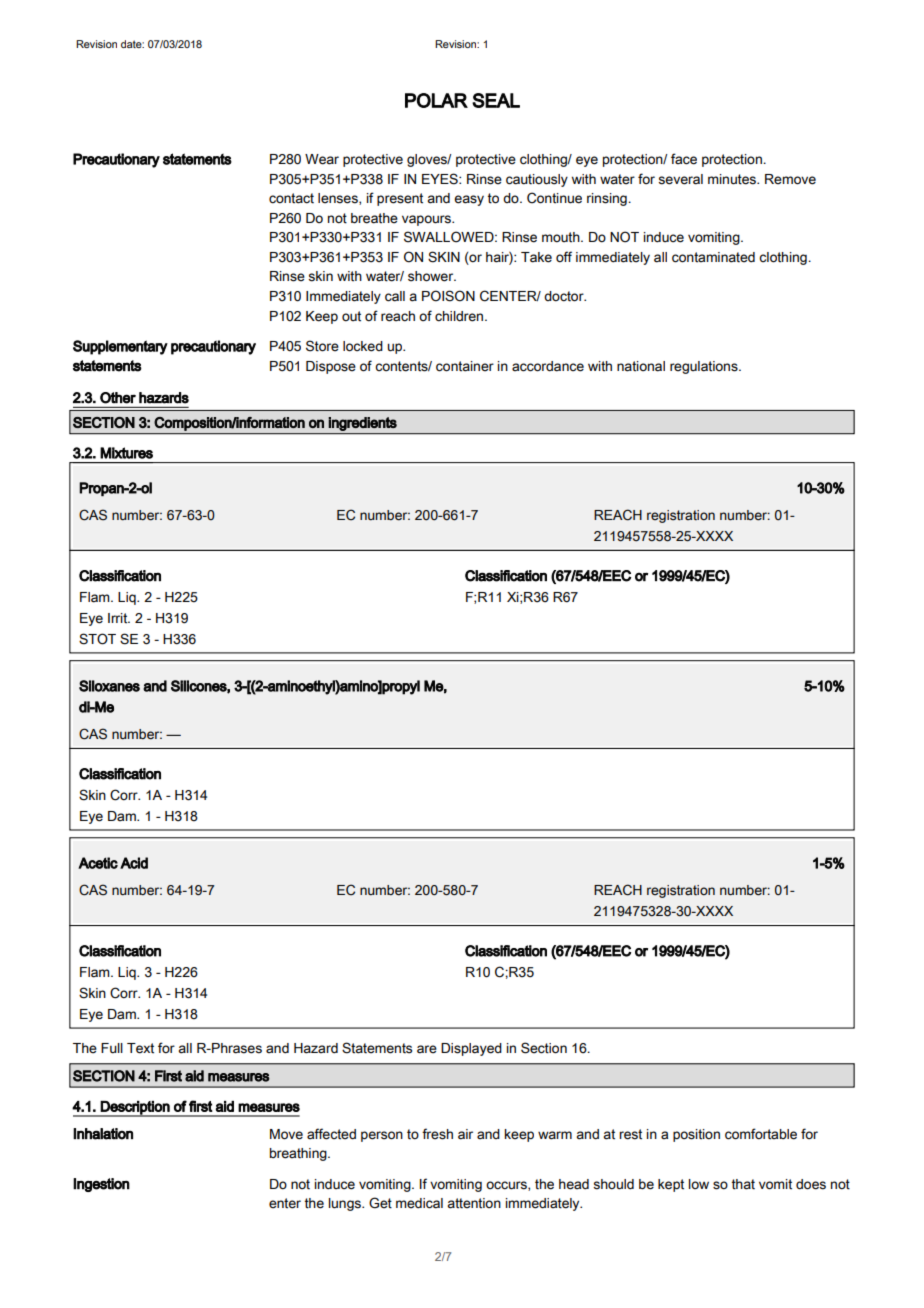  What do you see at coordinates (101, 1185) in the document?
I see `Ingestion` at bounding box center [101, 1185].
